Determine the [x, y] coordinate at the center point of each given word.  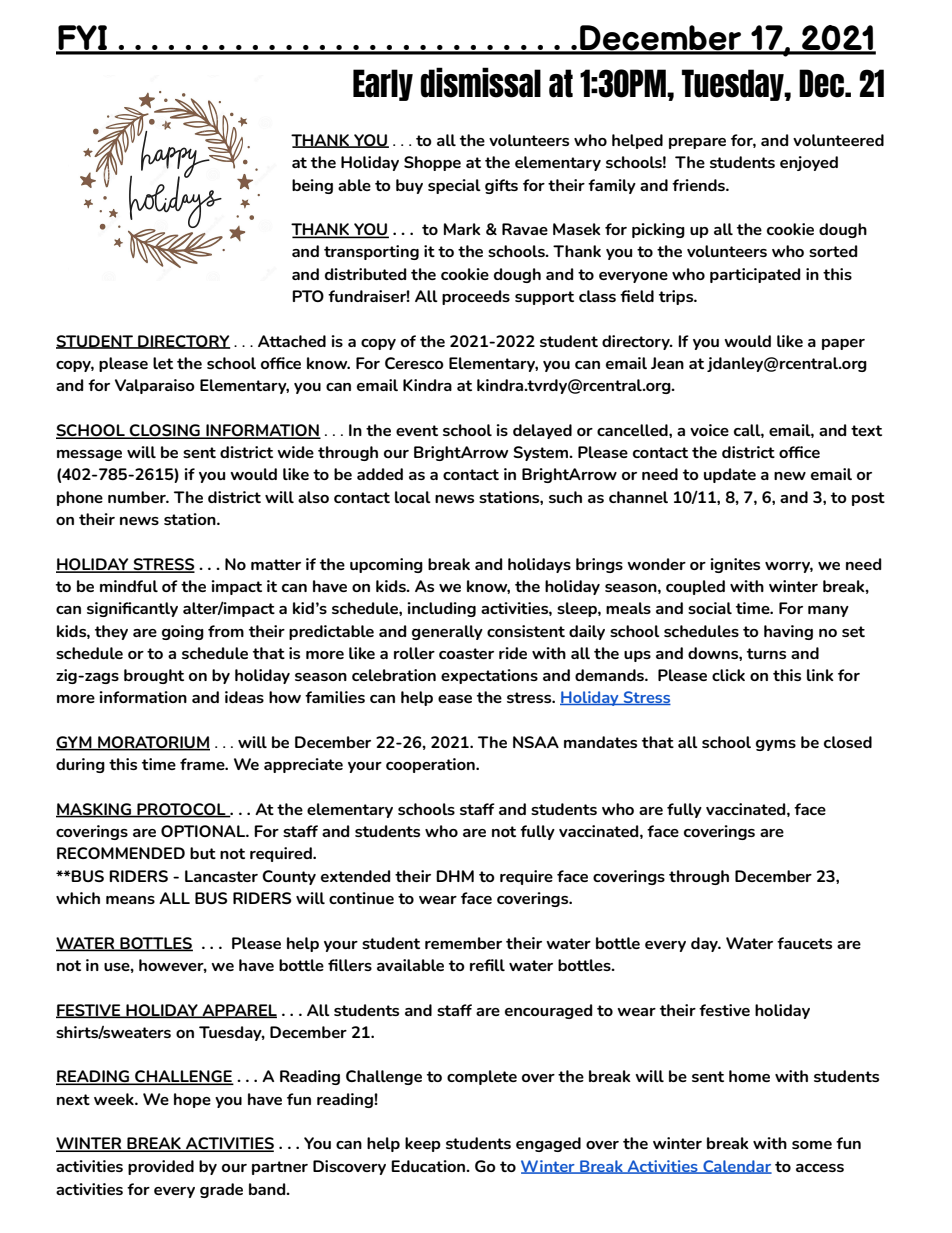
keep [423, 1144]
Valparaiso [155, 386]
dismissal [481, 82]
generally [447, 632]
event [417, 430]
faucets [804, 943]
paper [843, 344]
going [183, 632]
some [812, 1145]
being [312, 186]
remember [463, 943]
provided [161, 1167]
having [788, 632]
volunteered [838, 140]
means [130, 900]
